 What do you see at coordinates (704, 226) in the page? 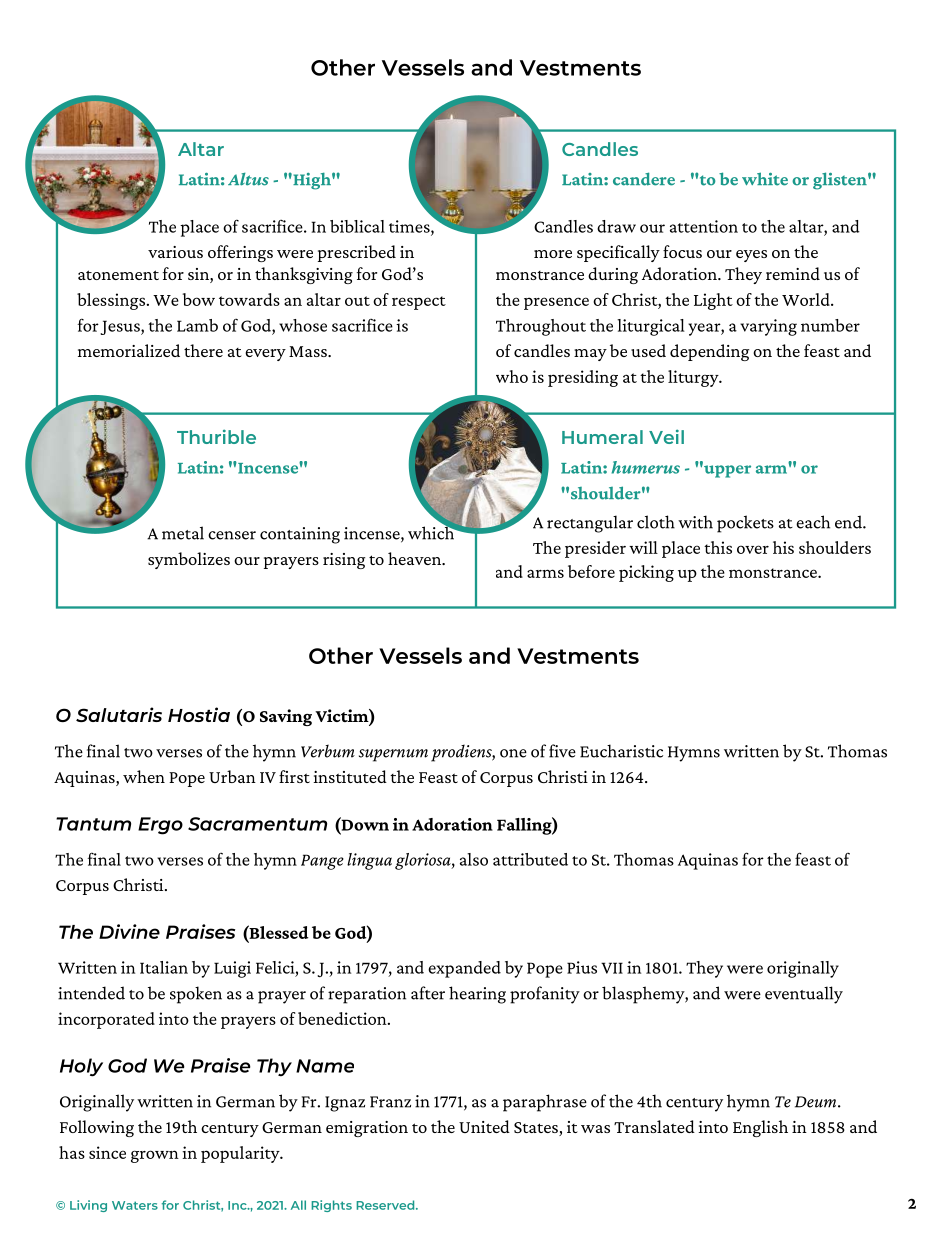
I see `attention` at bounding box center [704, 226].
